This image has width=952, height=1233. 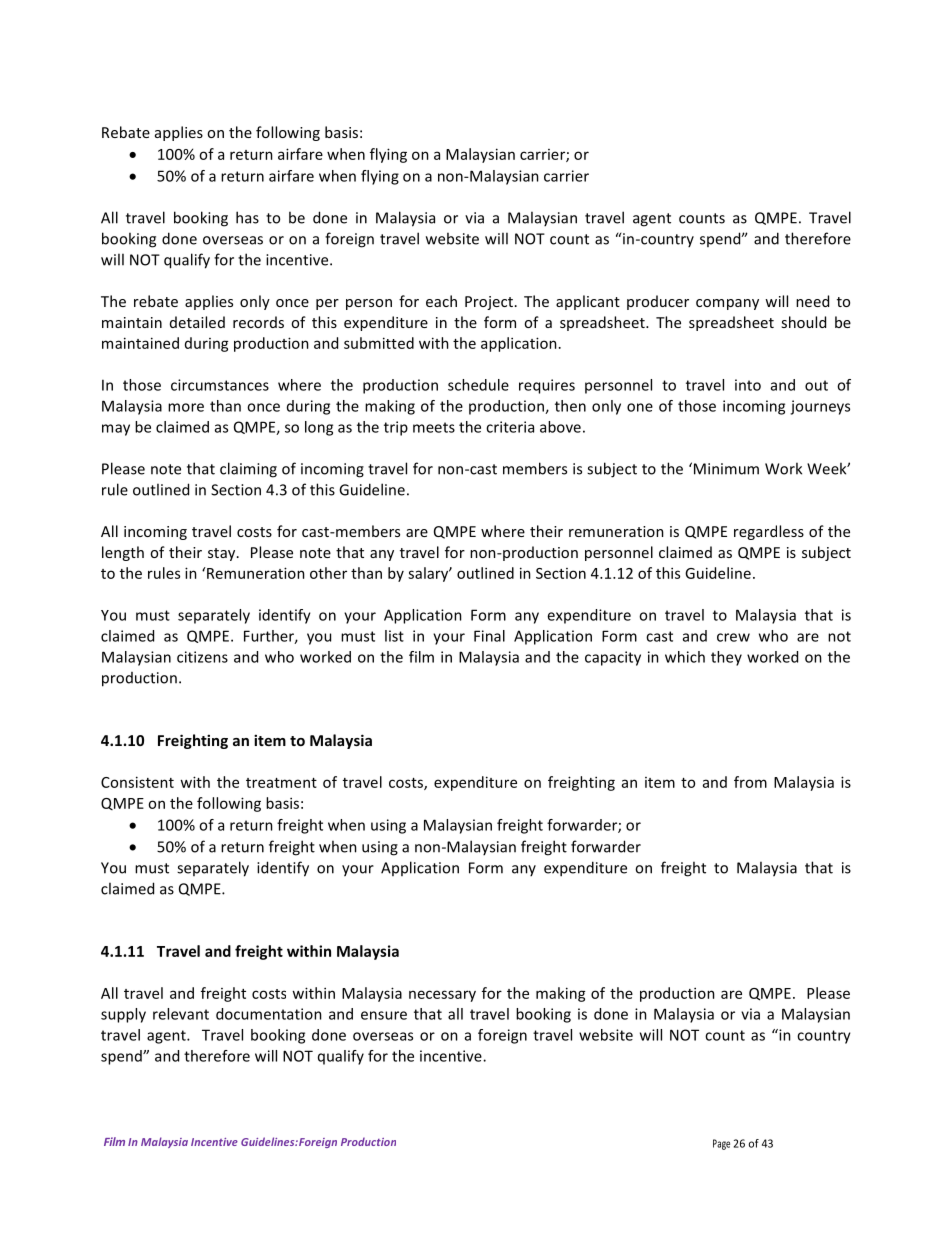 What do you see at coordinates (434, 427) in the image?
I see `meets` at bounding box center [434, 427].
